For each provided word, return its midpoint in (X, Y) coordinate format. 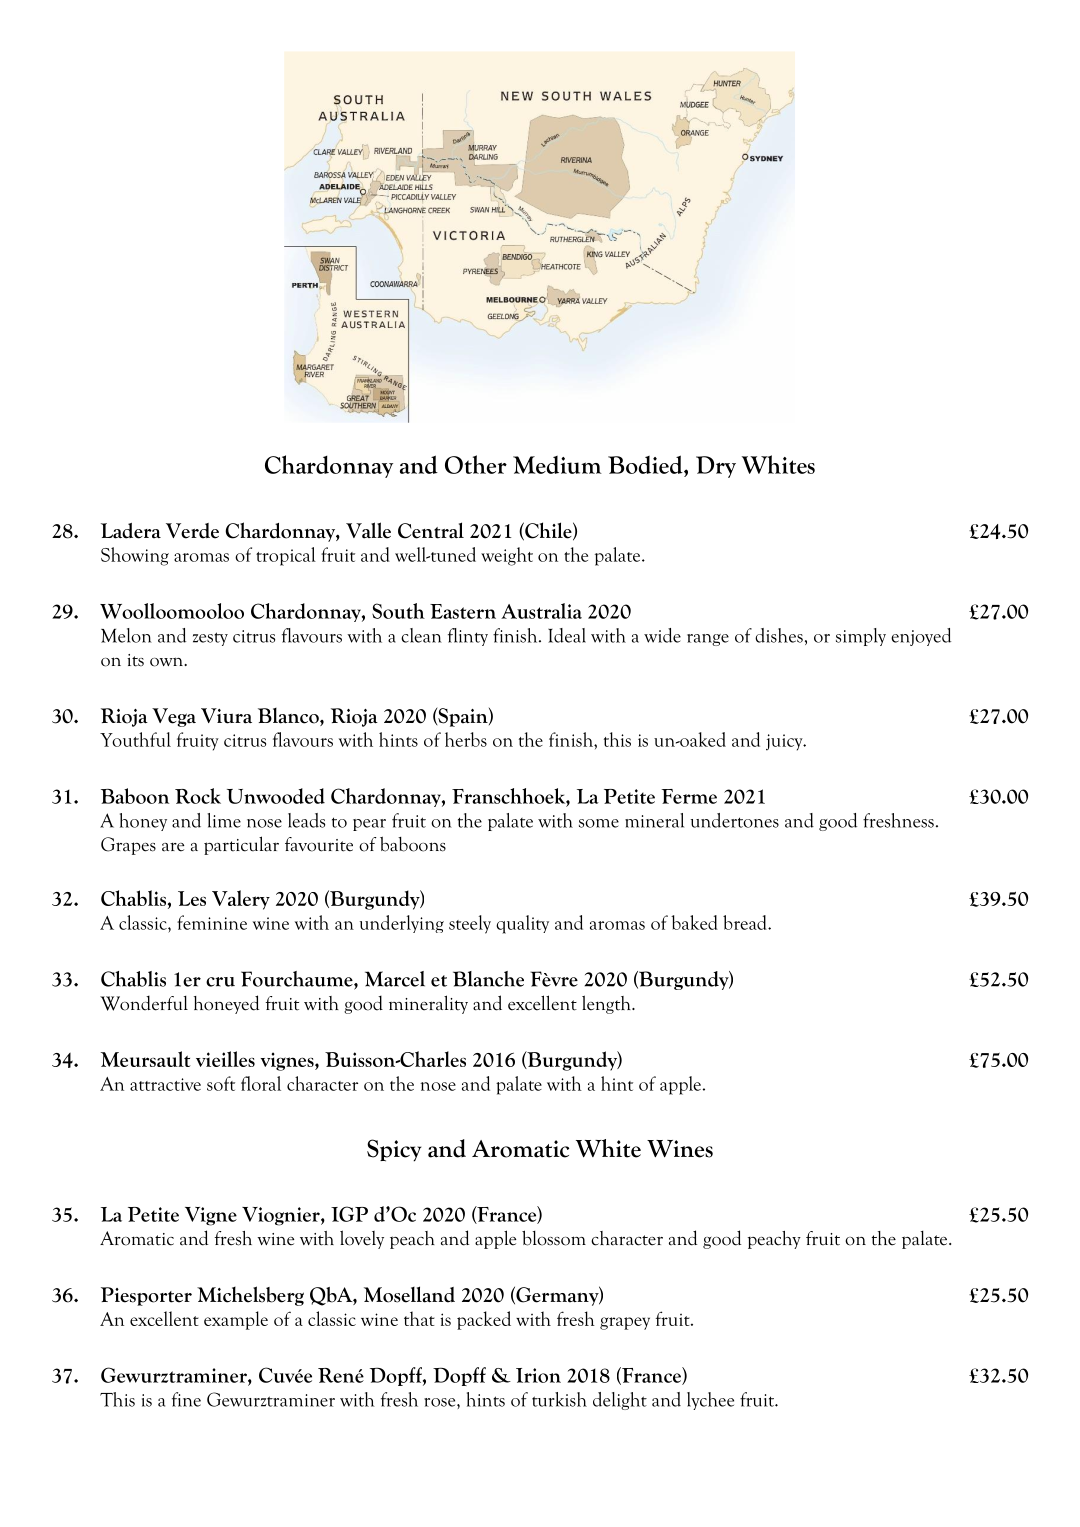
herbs (466, 739)
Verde (192, 531)
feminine (212, 922)
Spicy (394, 1150)
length (607, 1004)
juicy (785, 742)
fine (186, 1399)
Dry (716, 467)
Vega (174, 717)
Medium (557, 465)
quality (522, 924)
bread (746, 922)
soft (221, 1083)
